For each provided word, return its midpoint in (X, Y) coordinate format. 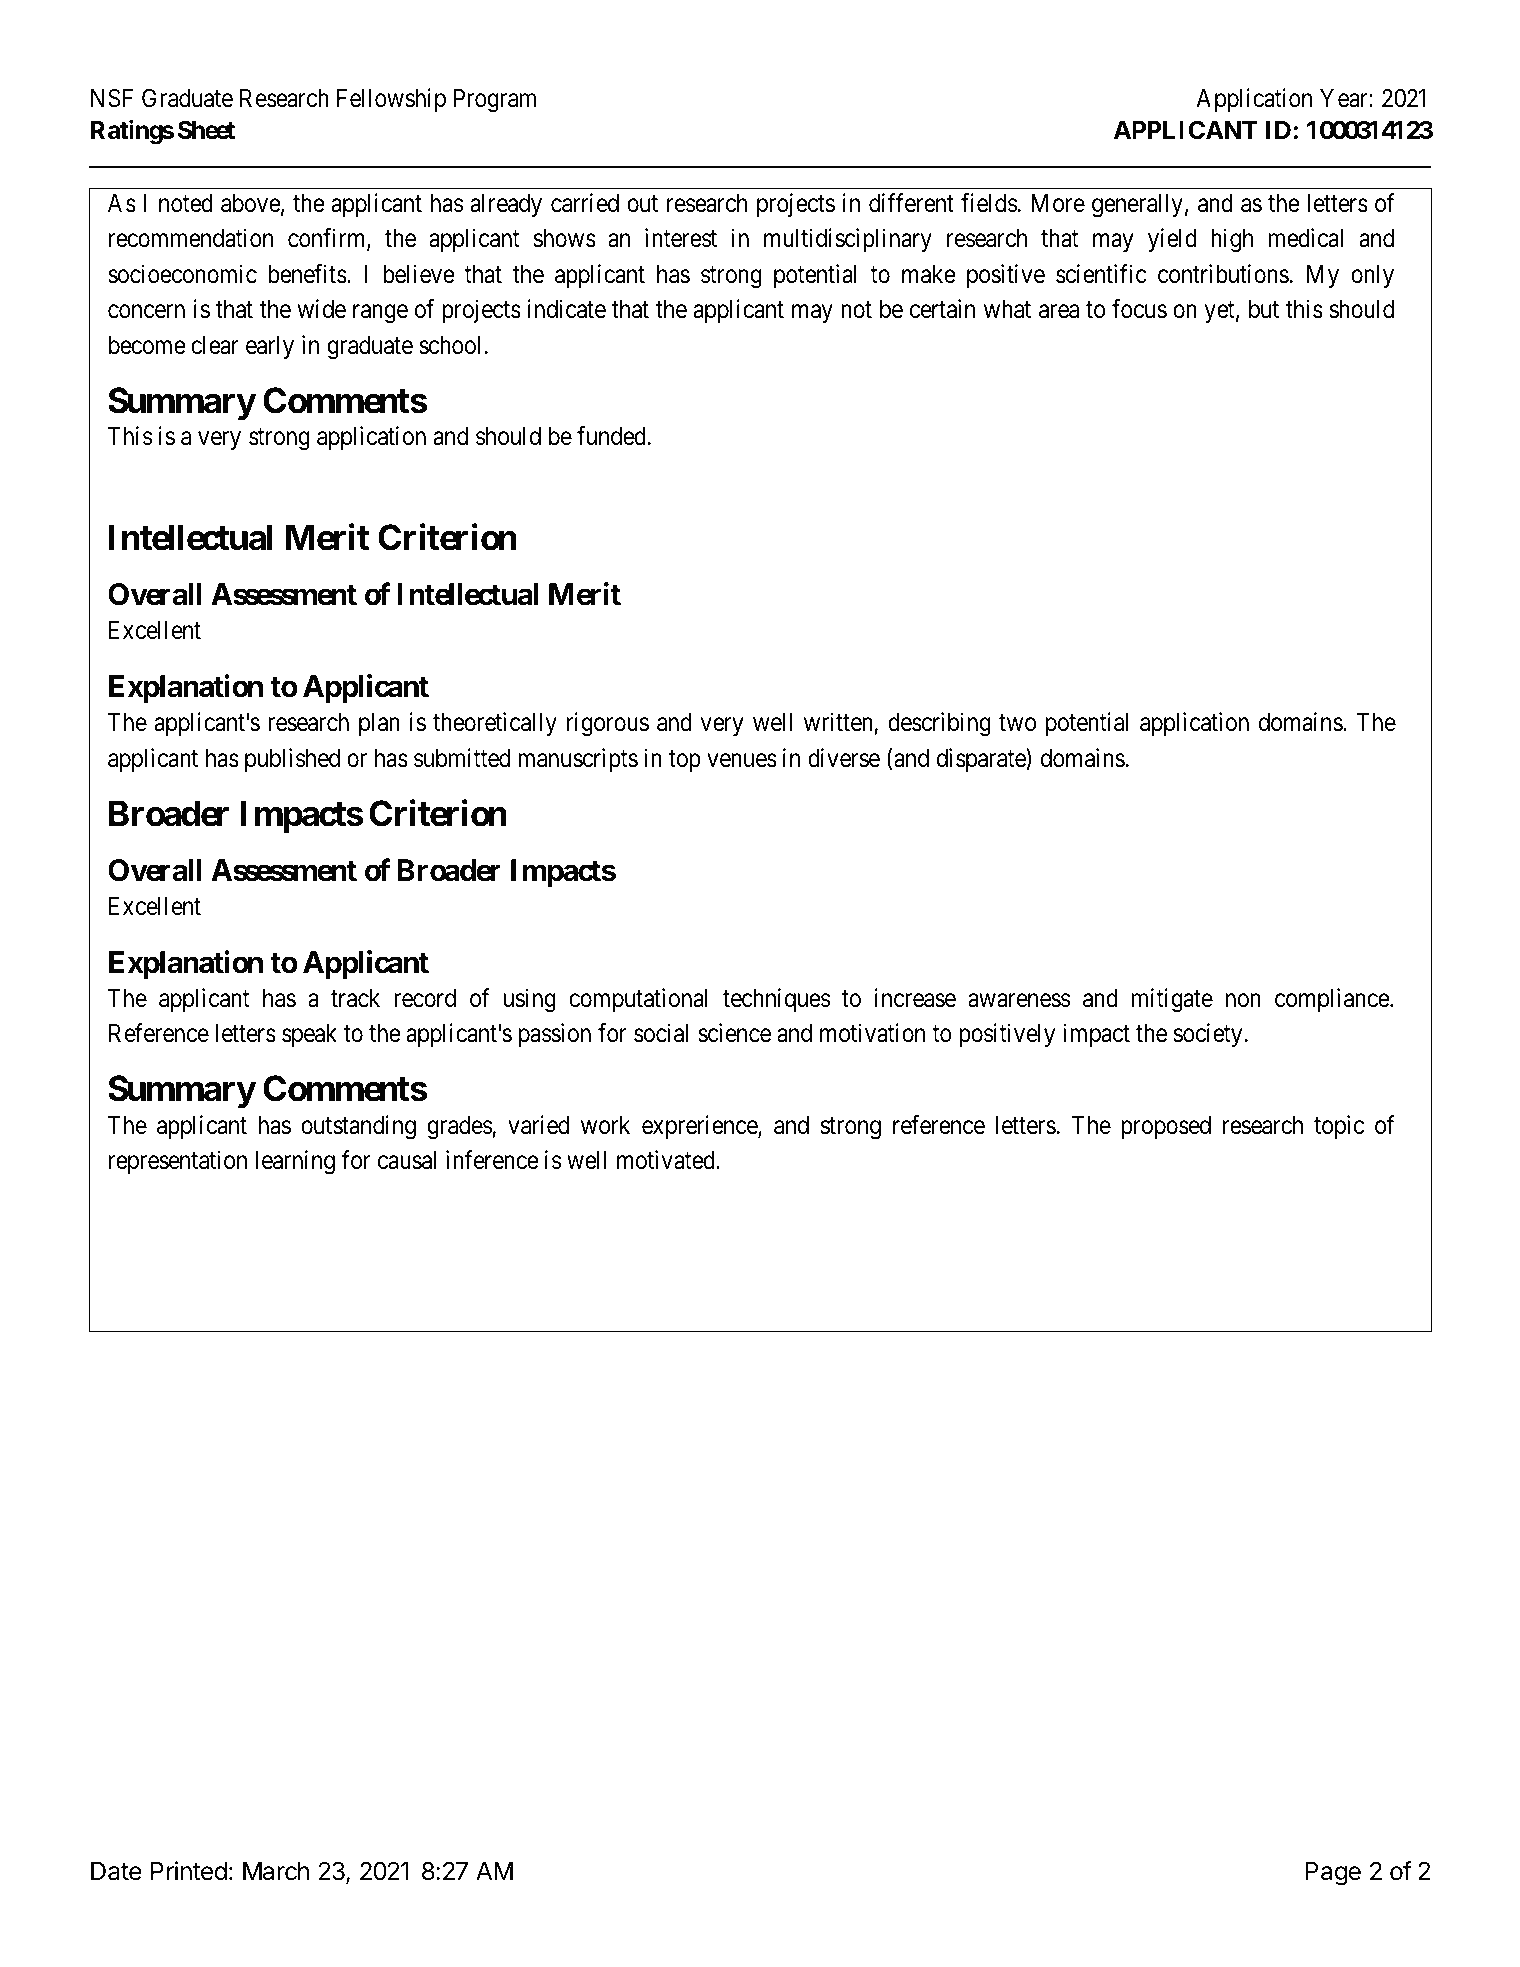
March (276, 1871)
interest (681, 238)
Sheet (206, 130)
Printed (189, 1871)
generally (1137, 206)
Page (1333, 1874)
